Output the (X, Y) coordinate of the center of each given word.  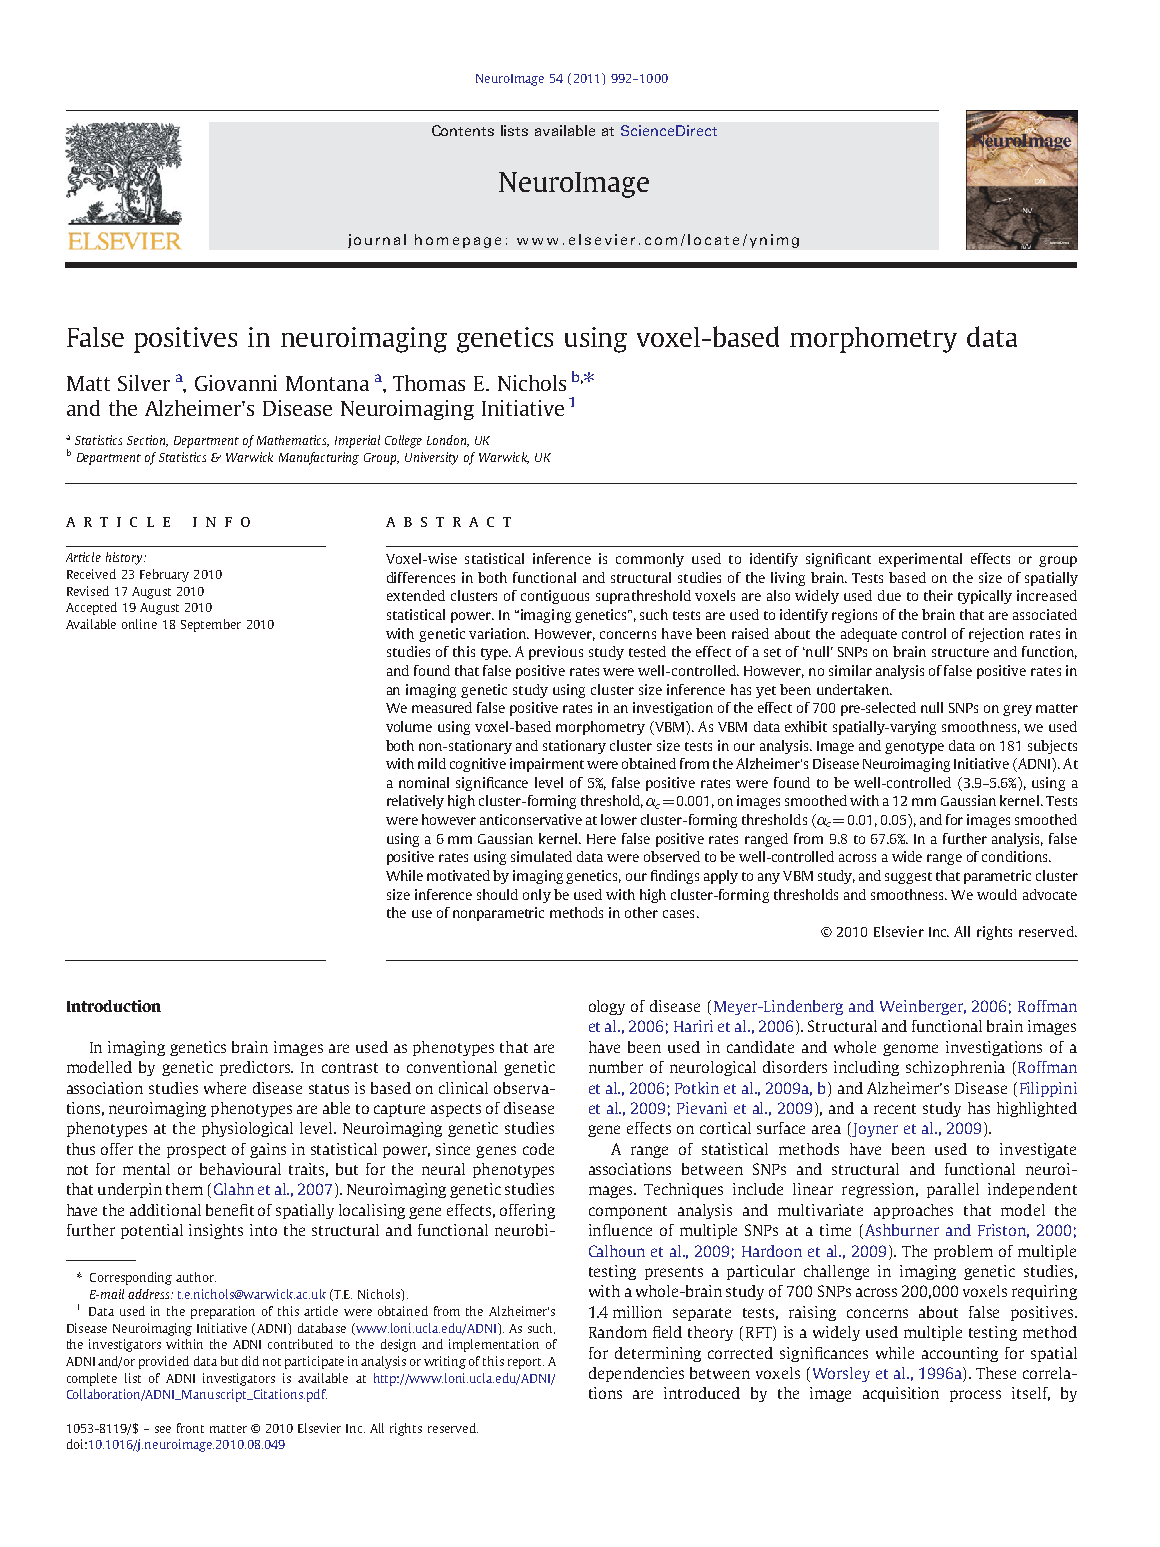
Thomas (429, 383)
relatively (415, 802)
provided (164, 1362)
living (788, 579)
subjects (1052, 747)
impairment (547, 765)
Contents (463, 130)
